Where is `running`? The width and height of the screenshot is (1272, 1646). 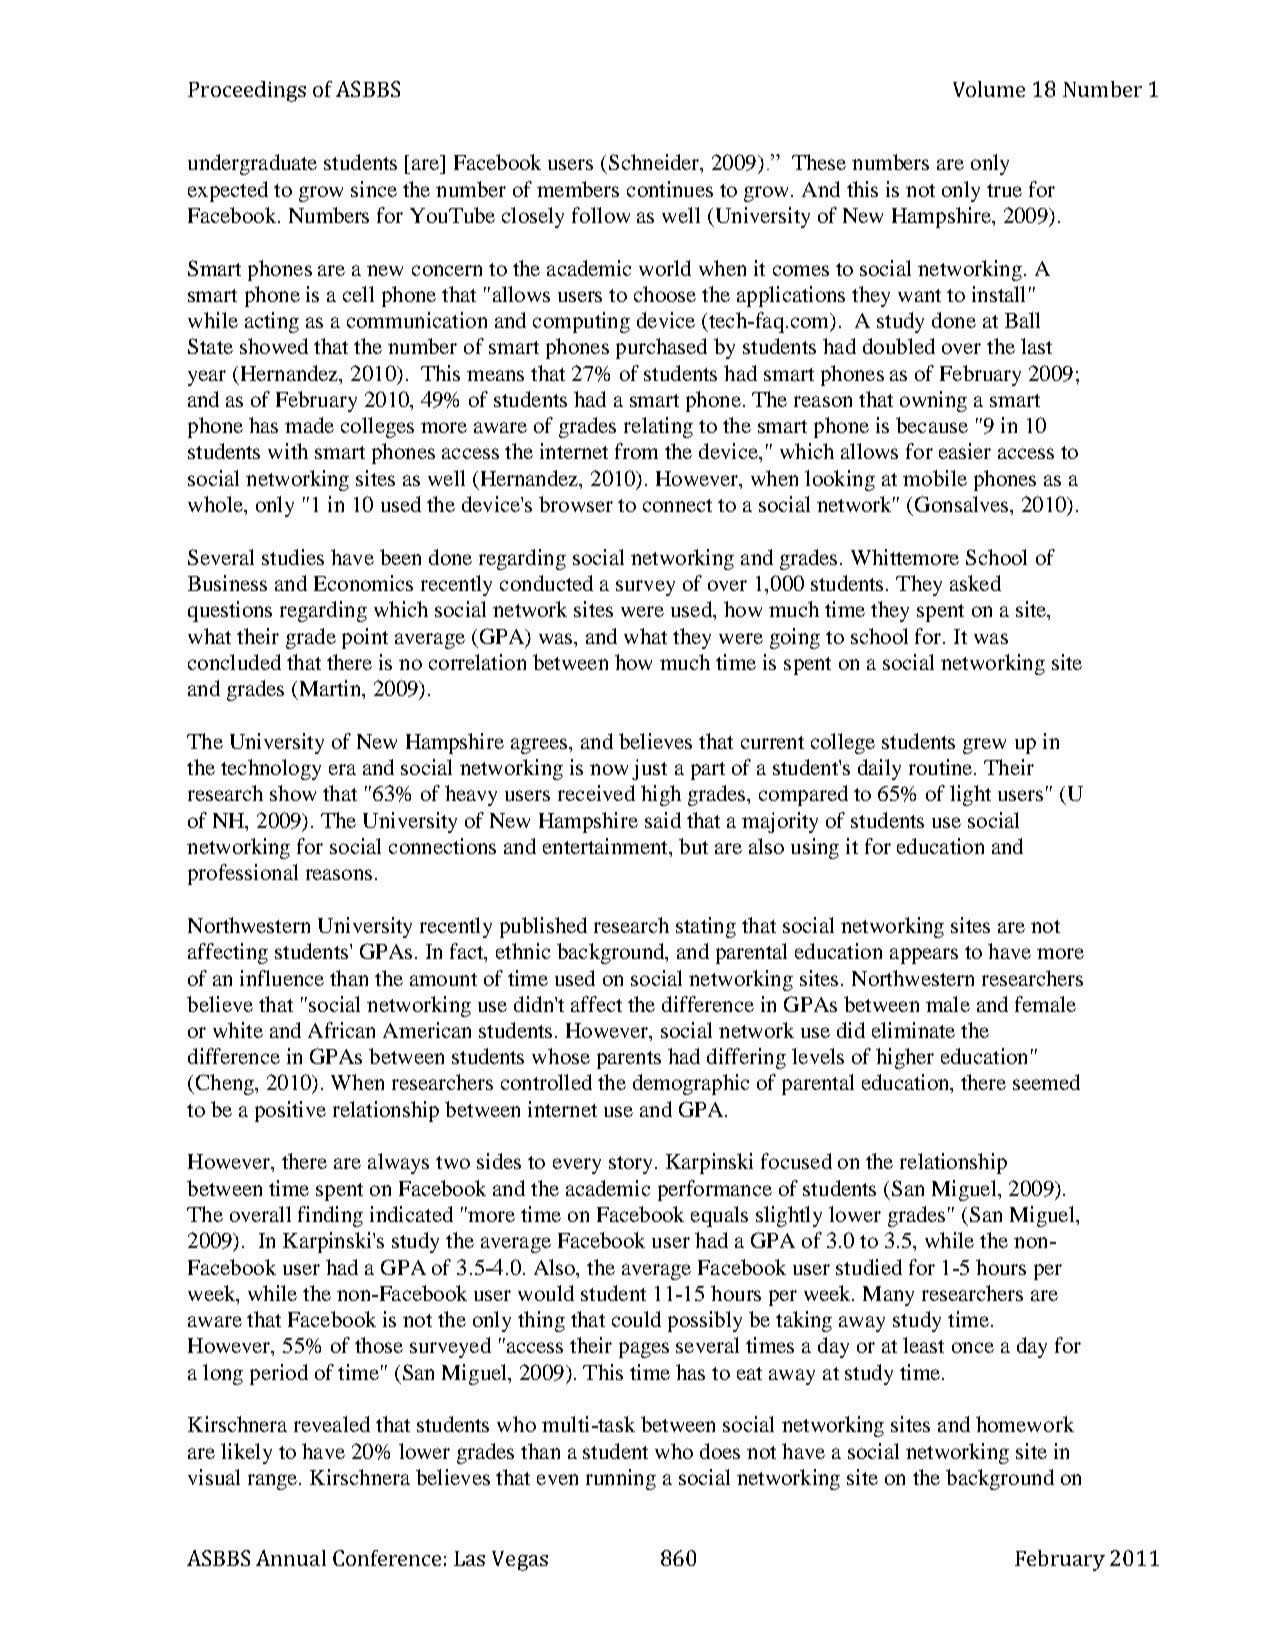
running is located at coordinates (621, 1479).
